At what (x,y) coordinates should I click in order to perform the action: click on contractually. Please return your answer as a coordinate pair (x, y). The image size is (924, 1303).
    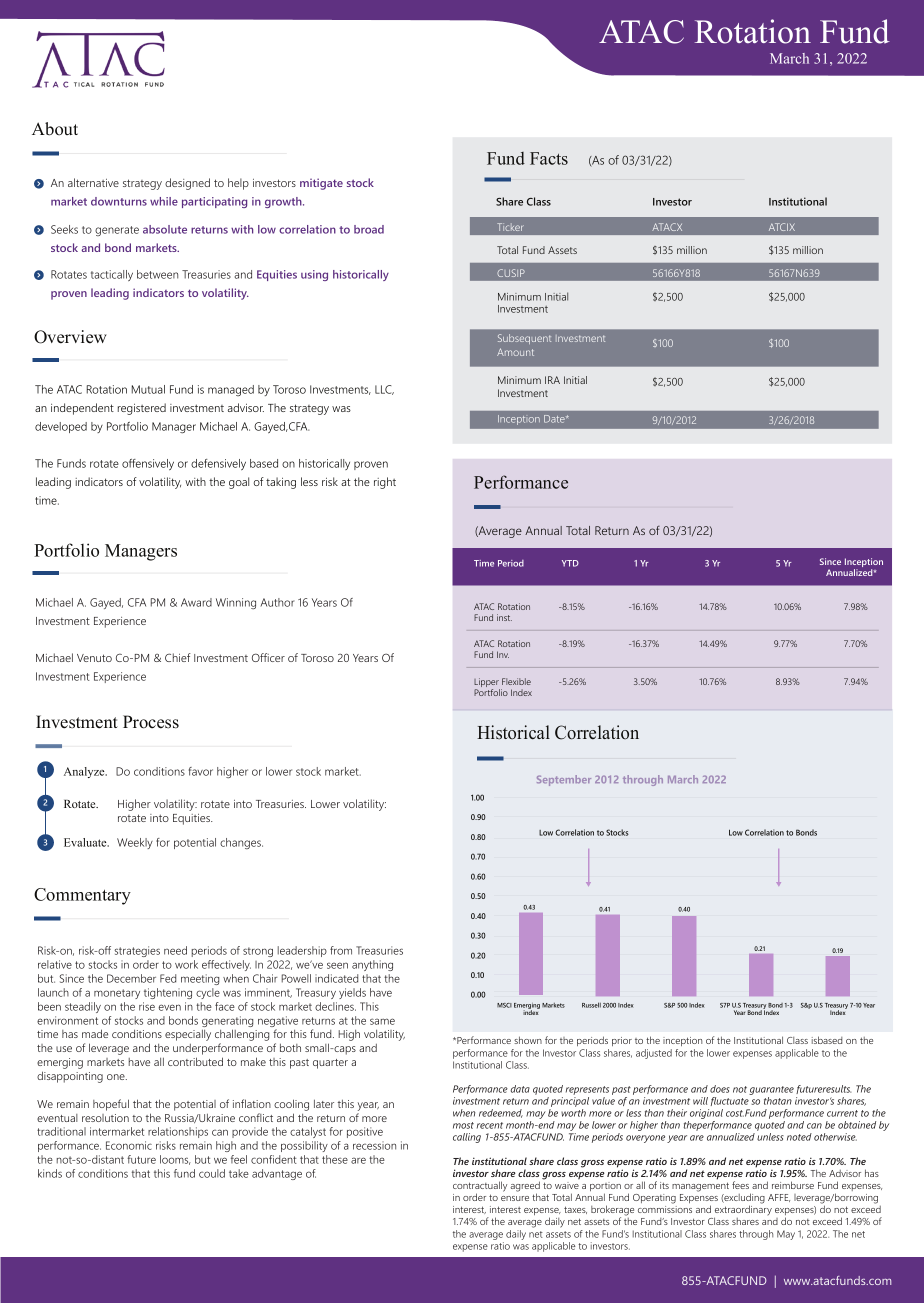
    Looking at the image, I should click on (480, 1187).
